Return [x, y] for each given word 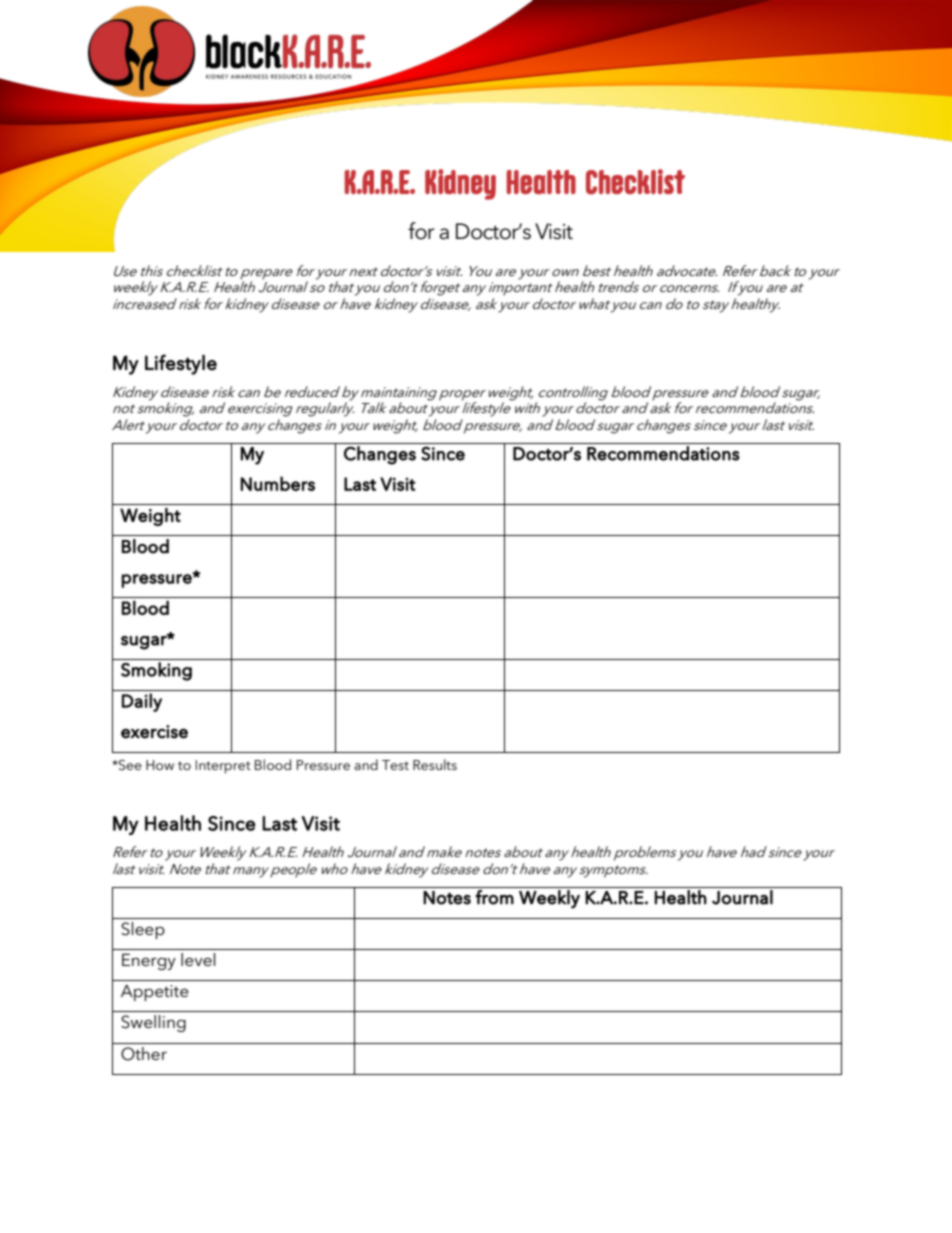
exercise [154, 732]
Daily [142, 702]
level [198, 959]
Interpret [223, 767]
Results [435, 764]
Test [395, 765]
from [494, 897]
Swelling [153, 1023]
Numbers [277, 483]
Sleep [143, 930]
